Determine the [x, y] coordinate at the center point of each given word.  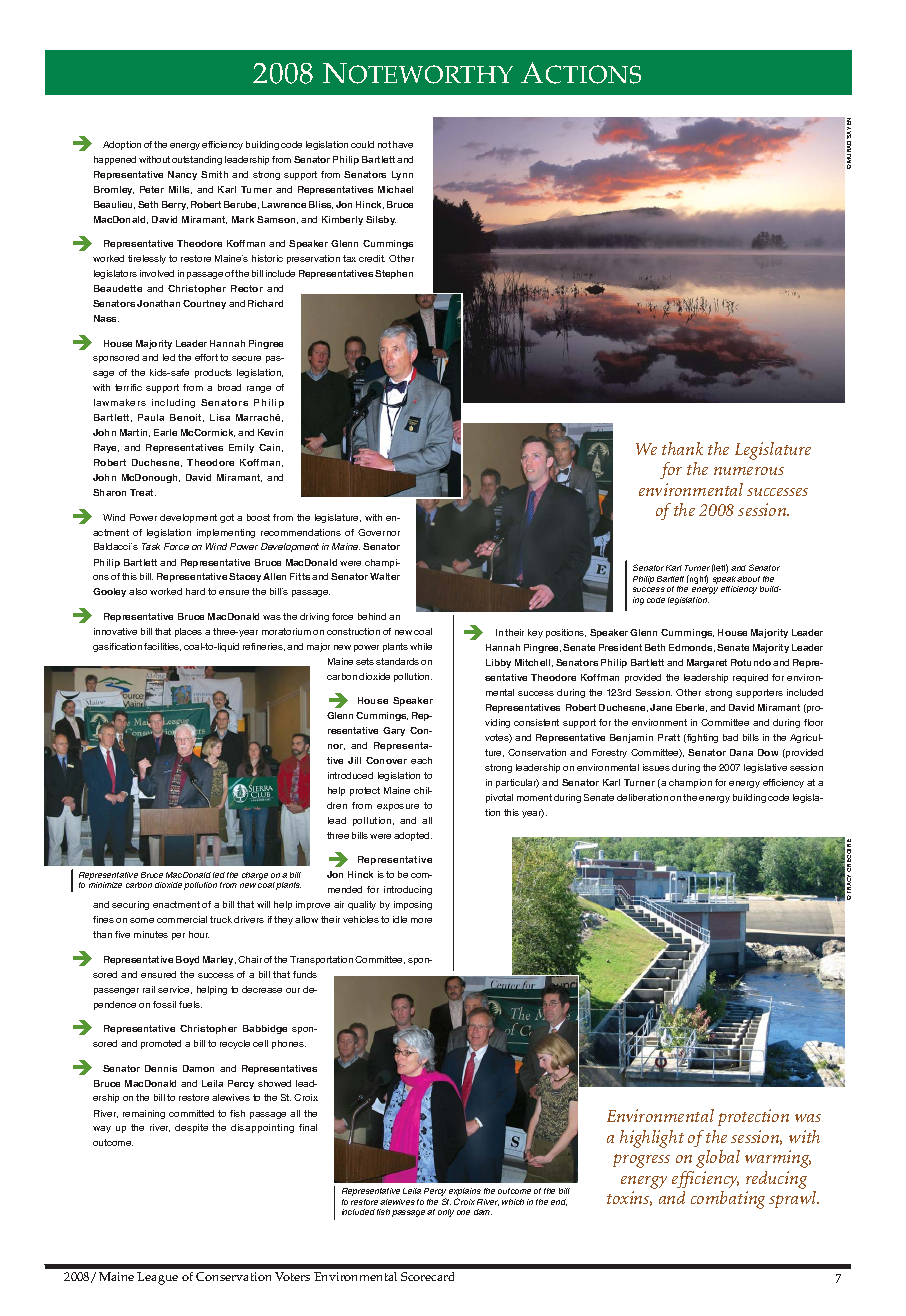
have [403, 144]
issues [656, 767]
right [698, 579]
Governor [379, 532]
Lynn [402, 175]
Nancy [182, 175]
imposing [413, 905]
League [157, 1278]
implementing [226, 533]
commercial [182, 919]
